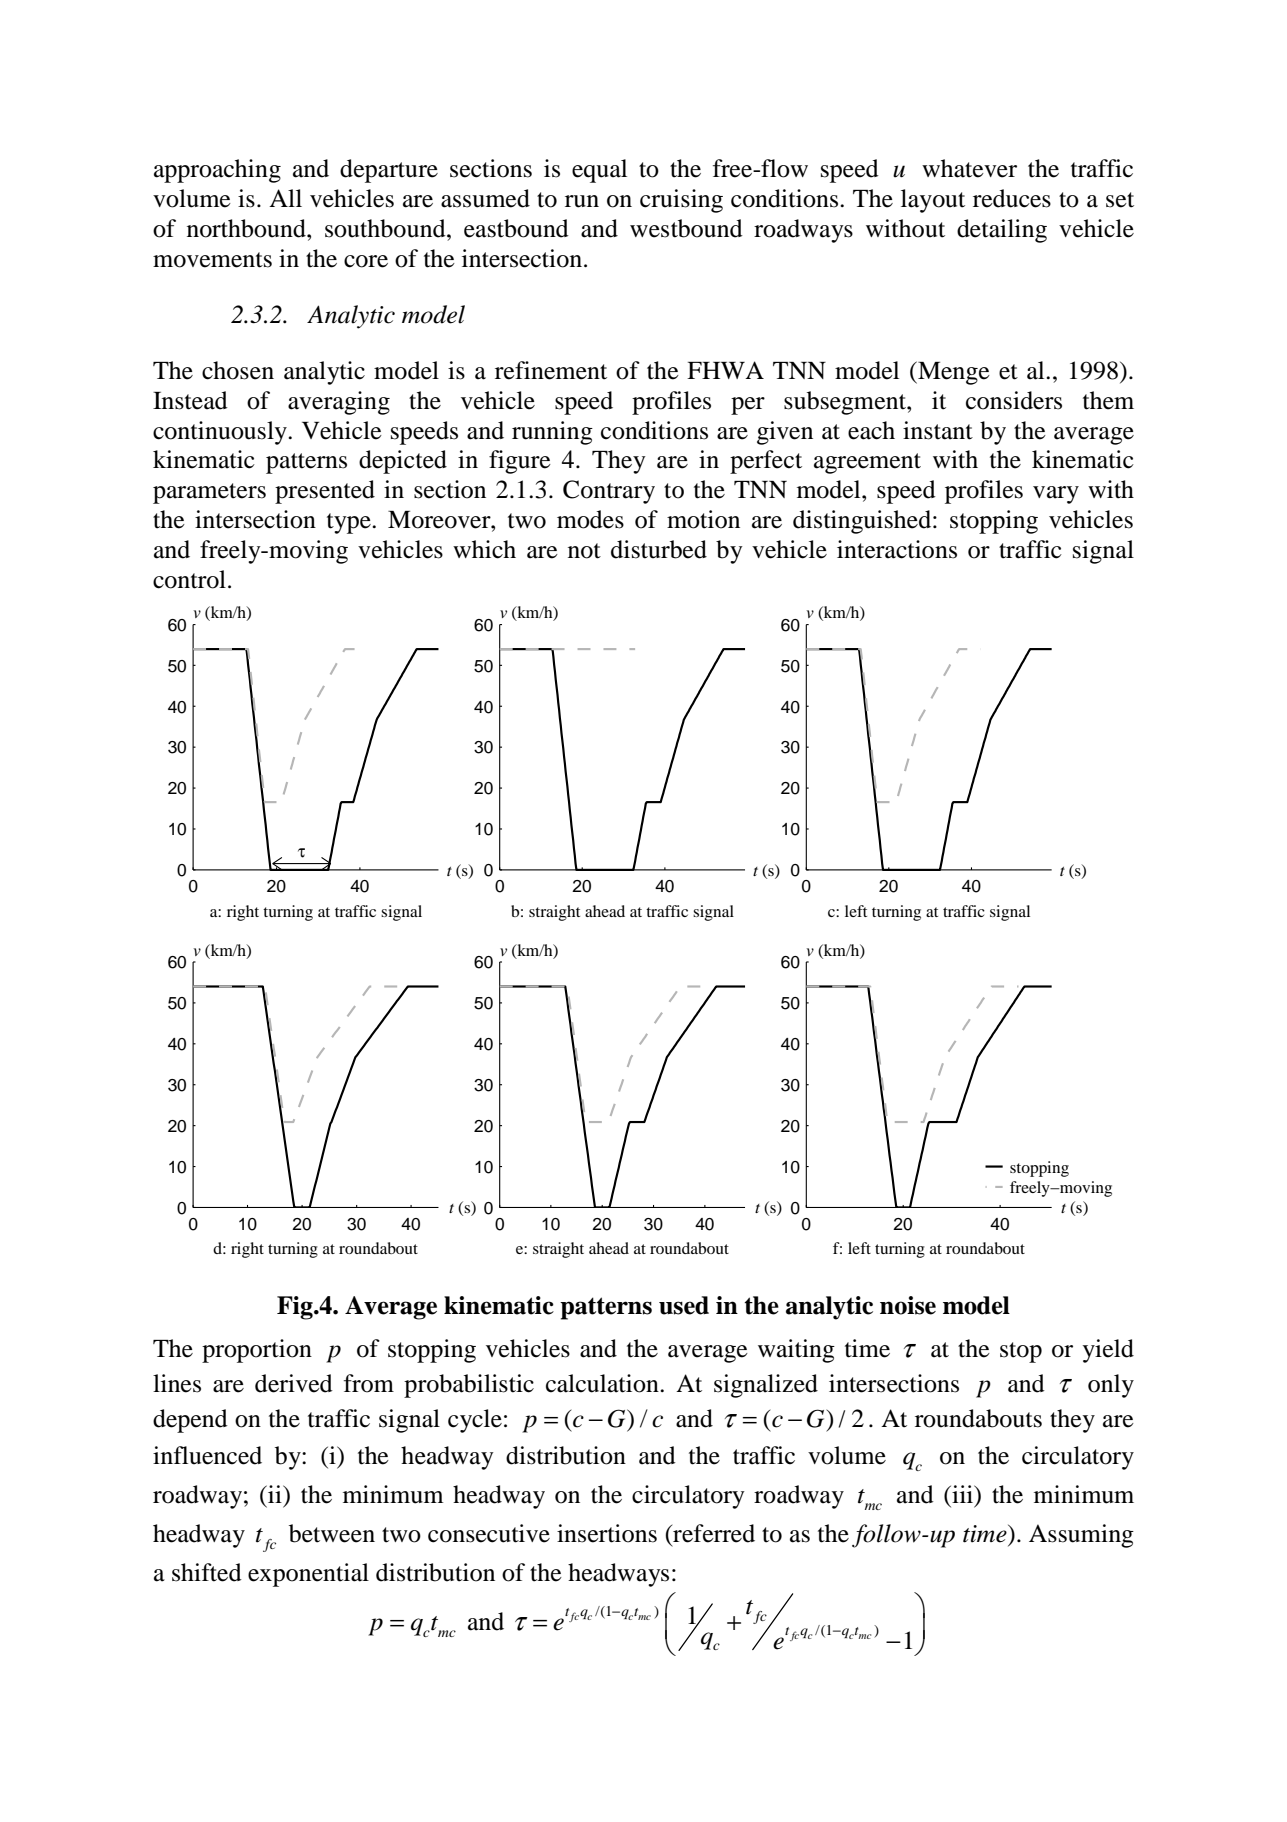 The width and height of the screenshot is (1287, 1822). I want to click on interactions, so click(897, 549).
